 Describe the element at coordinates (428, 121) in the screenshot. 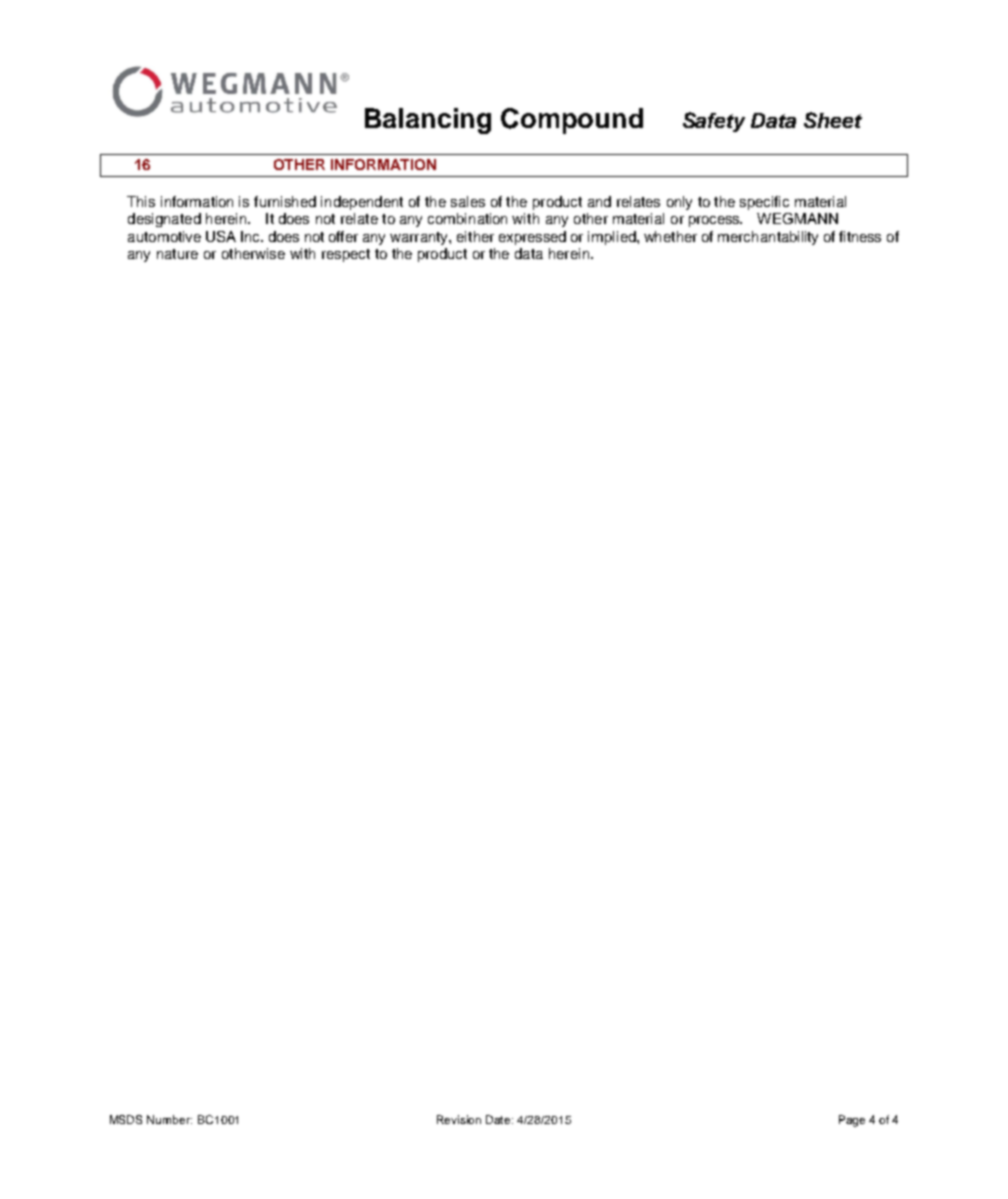

I see `Balancing` at that location.
